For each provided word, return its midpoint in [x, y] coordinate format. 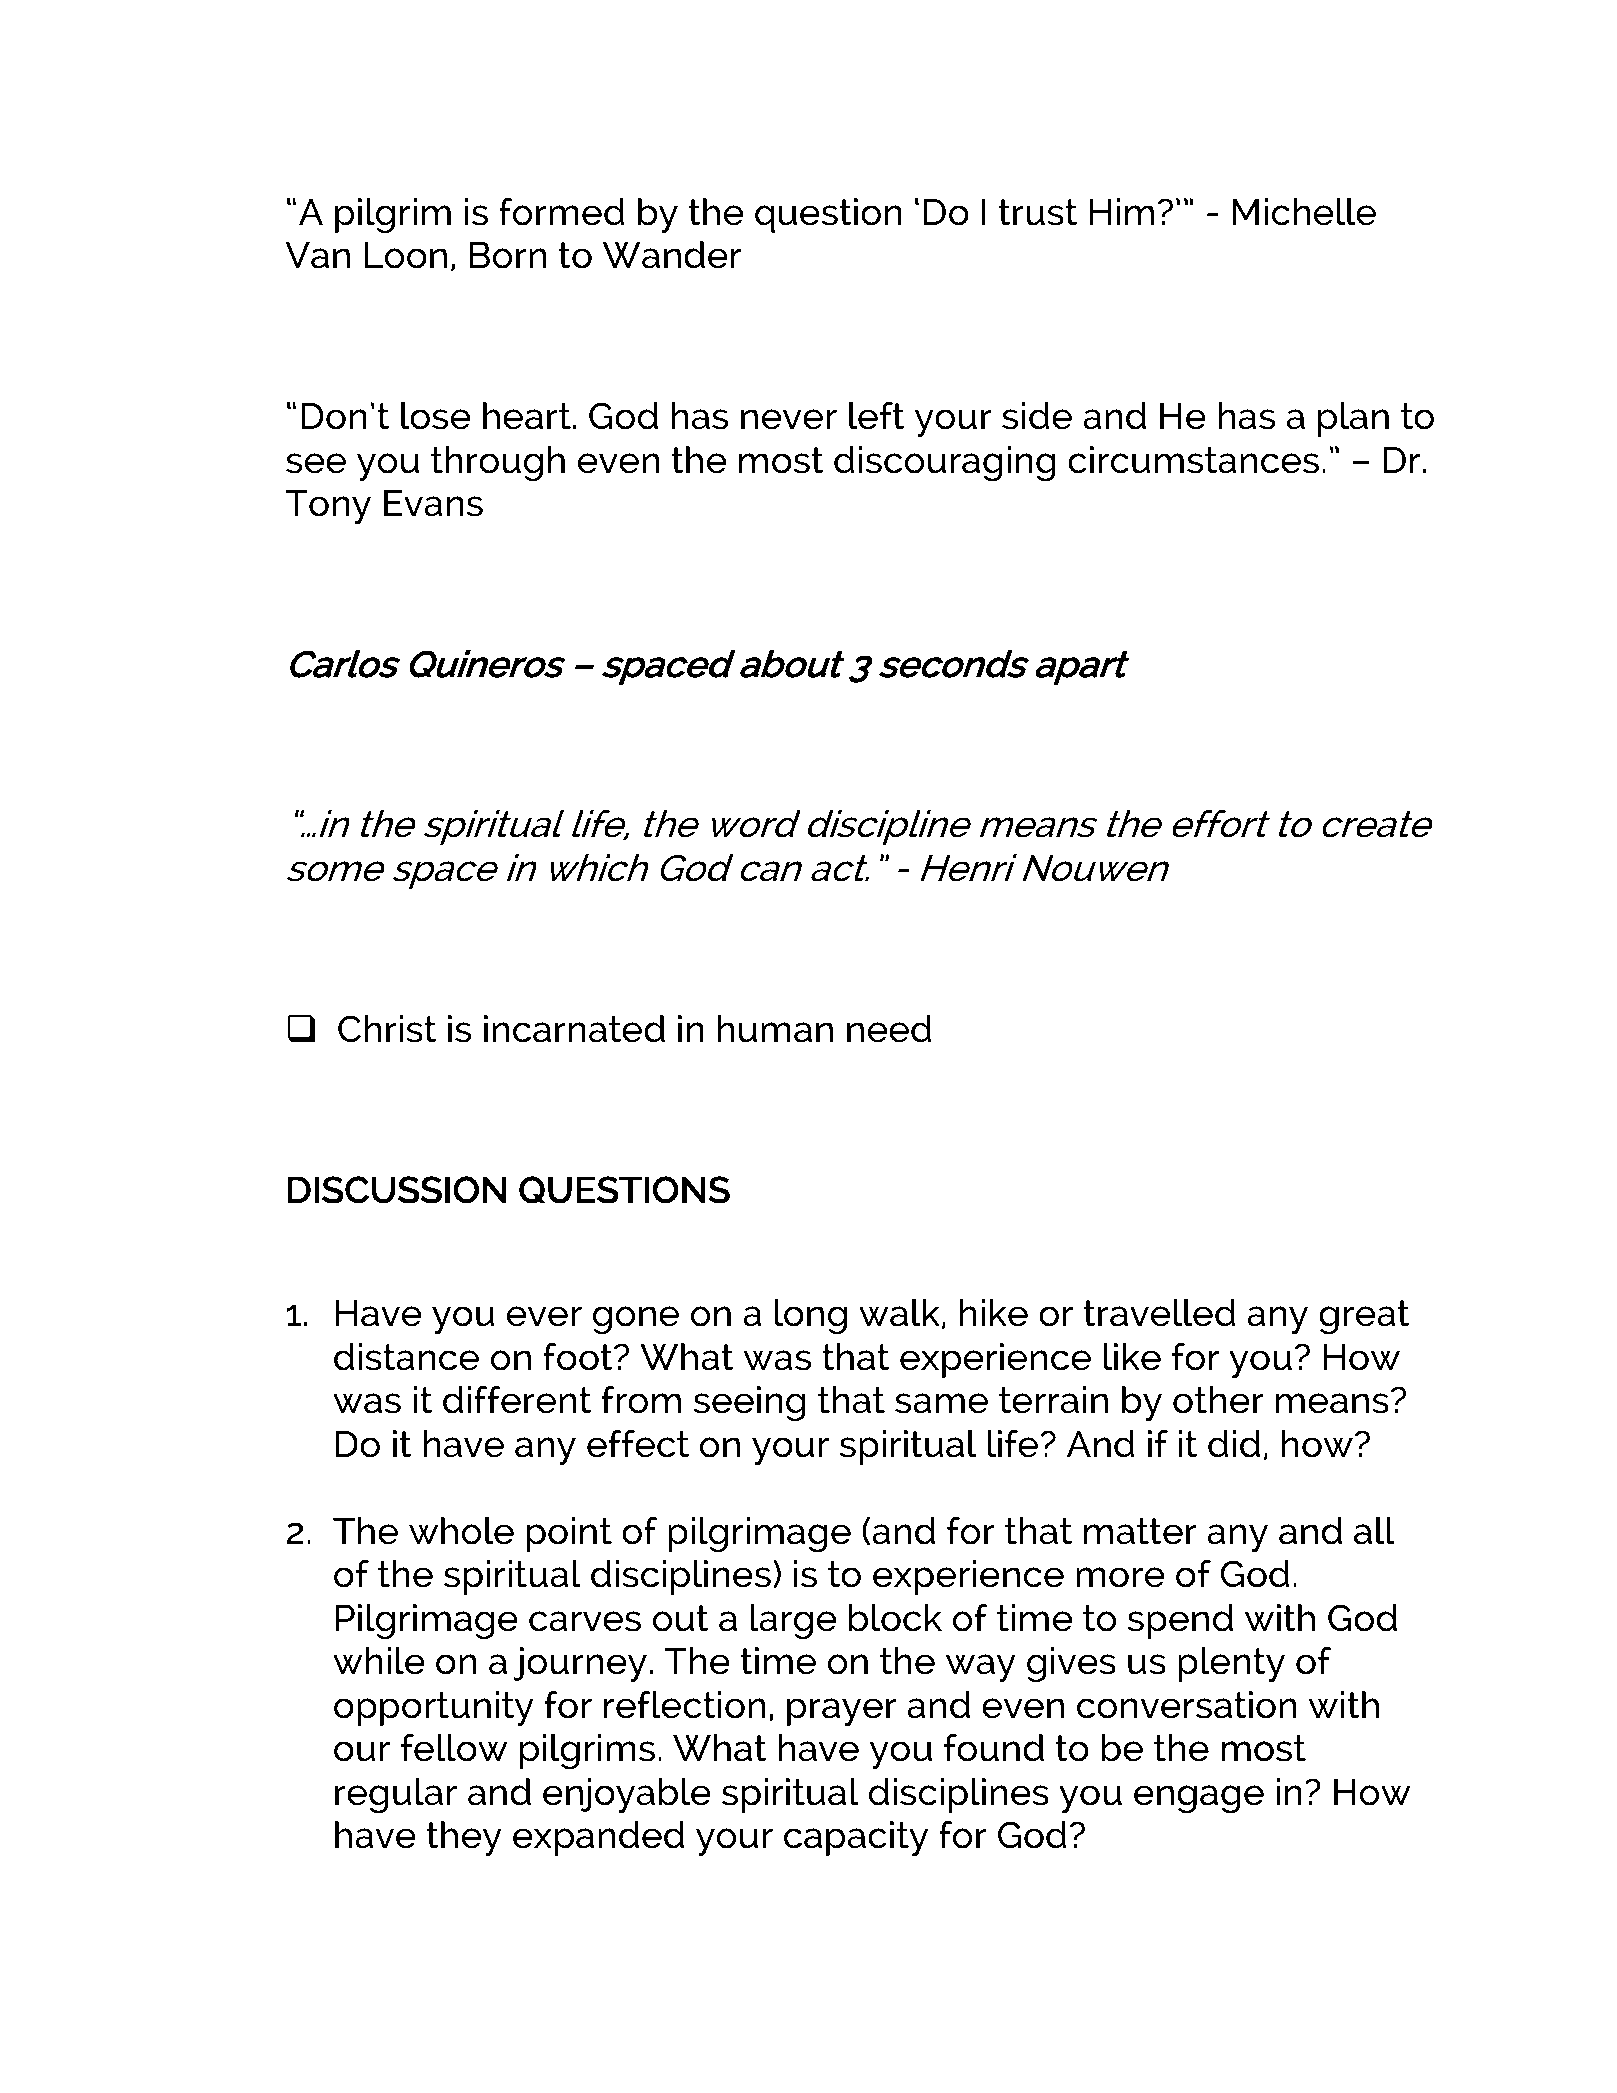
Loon [406, 255]
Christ [387, 1029]
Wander [671, 255]
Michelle [1304, 212]
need [889, 1029]
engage [1199, 1799]
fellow [454, 1747]
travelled [1160, 1313]
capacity [856, 1839]
